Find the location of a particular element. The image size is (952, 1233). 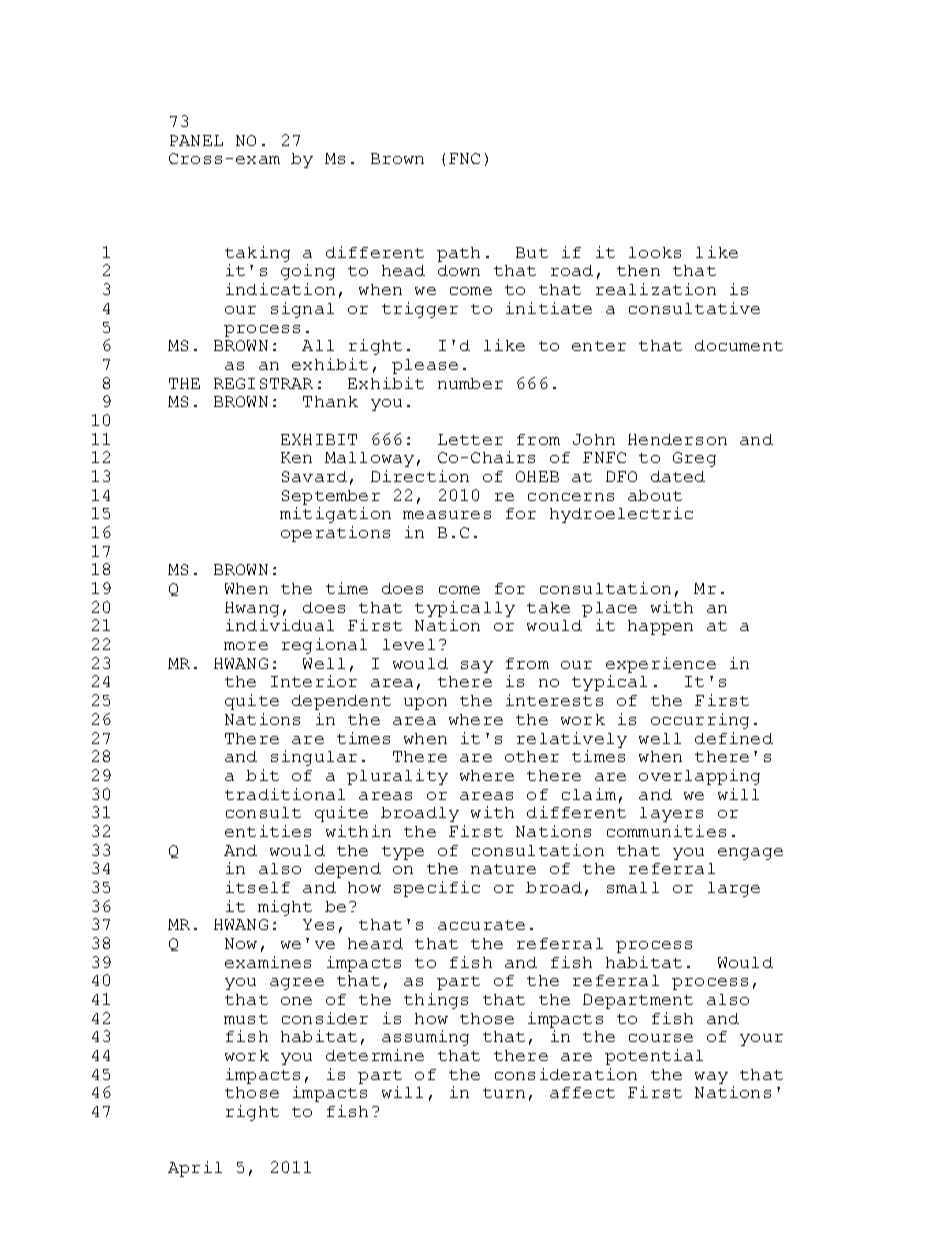

PANEL is located at coordinates (196, 140).
